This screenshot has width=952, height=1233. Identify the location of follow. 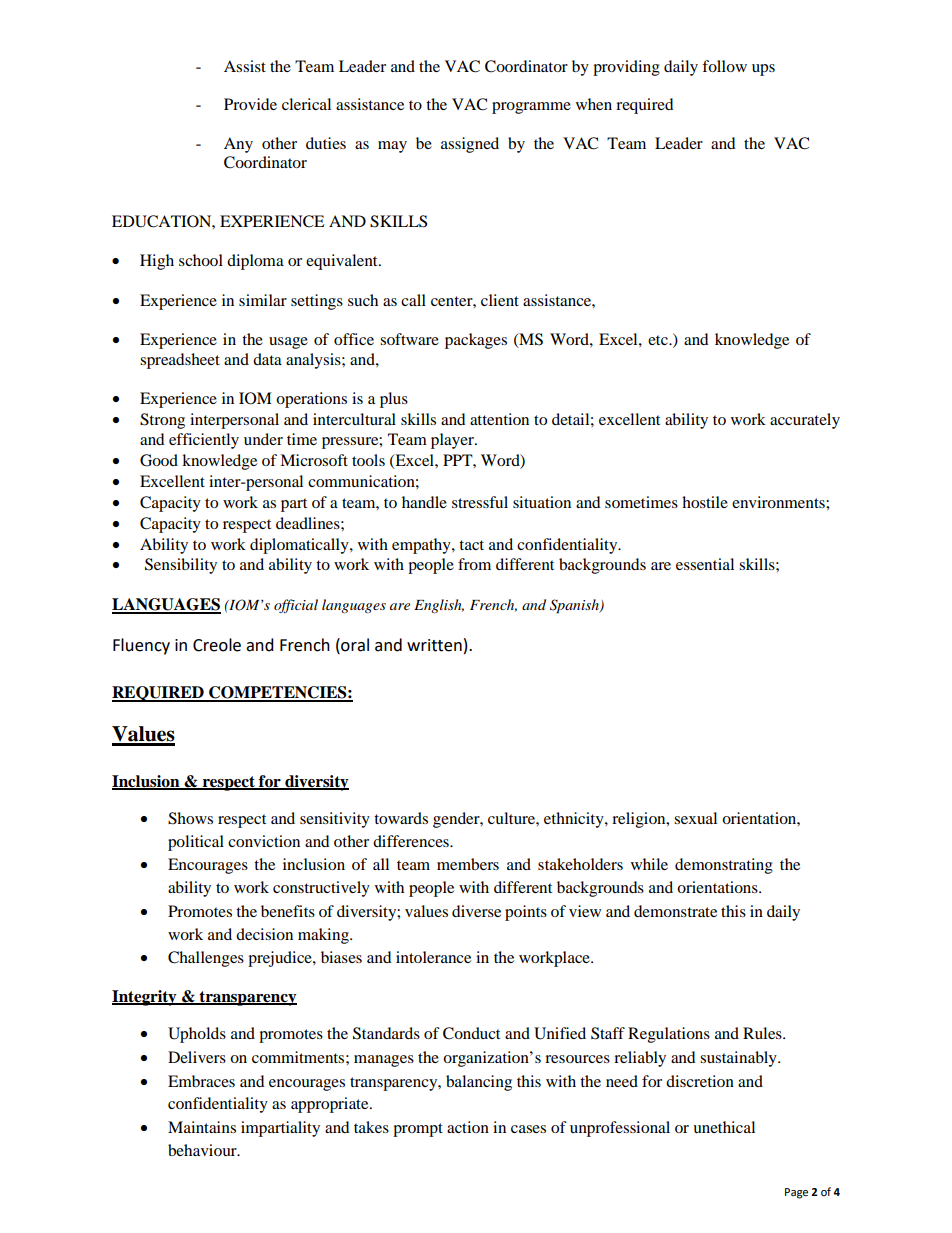
(724, 66).
